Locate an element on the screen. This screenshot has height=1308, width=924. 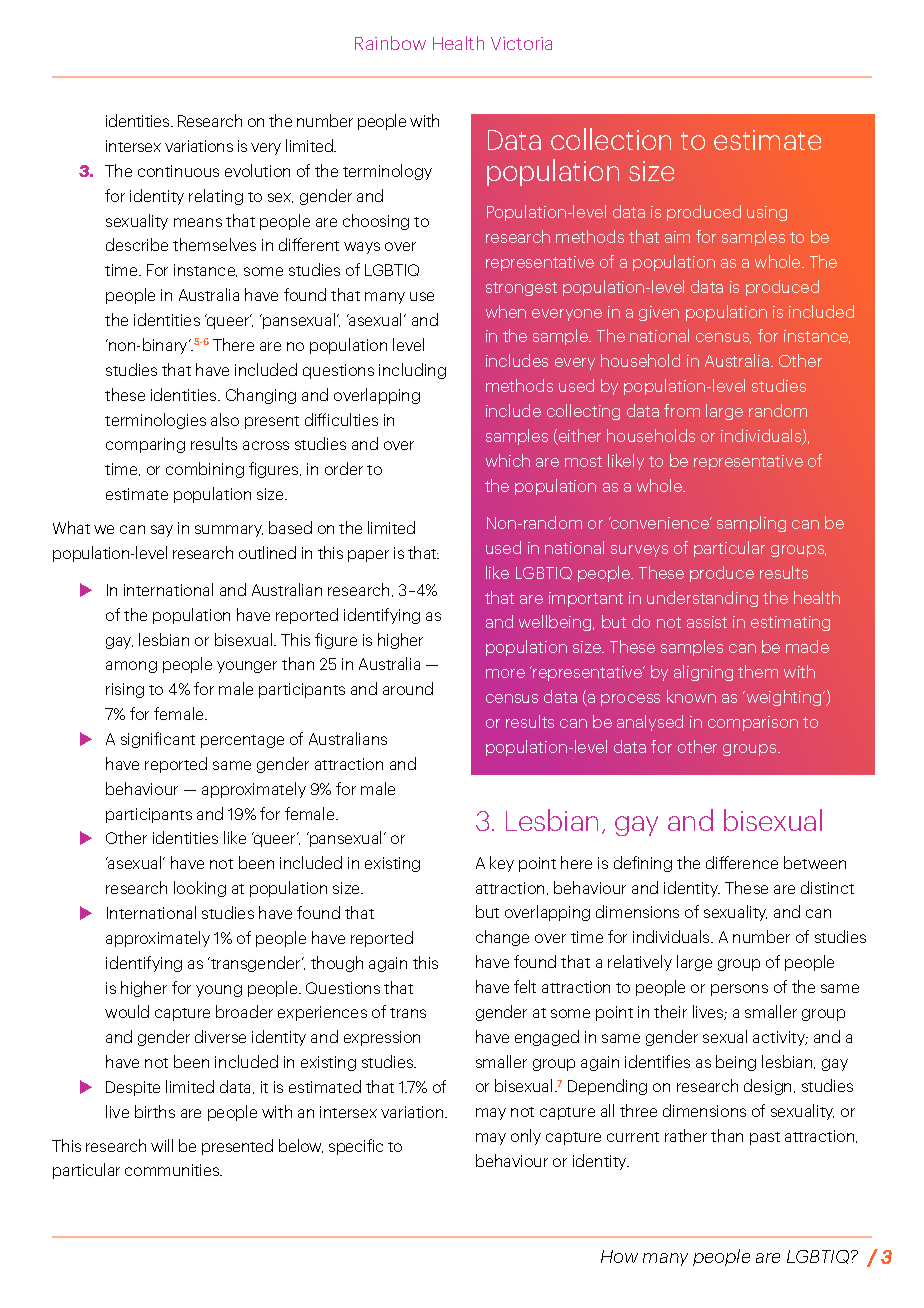
among is located at coordinates (131, 667).
